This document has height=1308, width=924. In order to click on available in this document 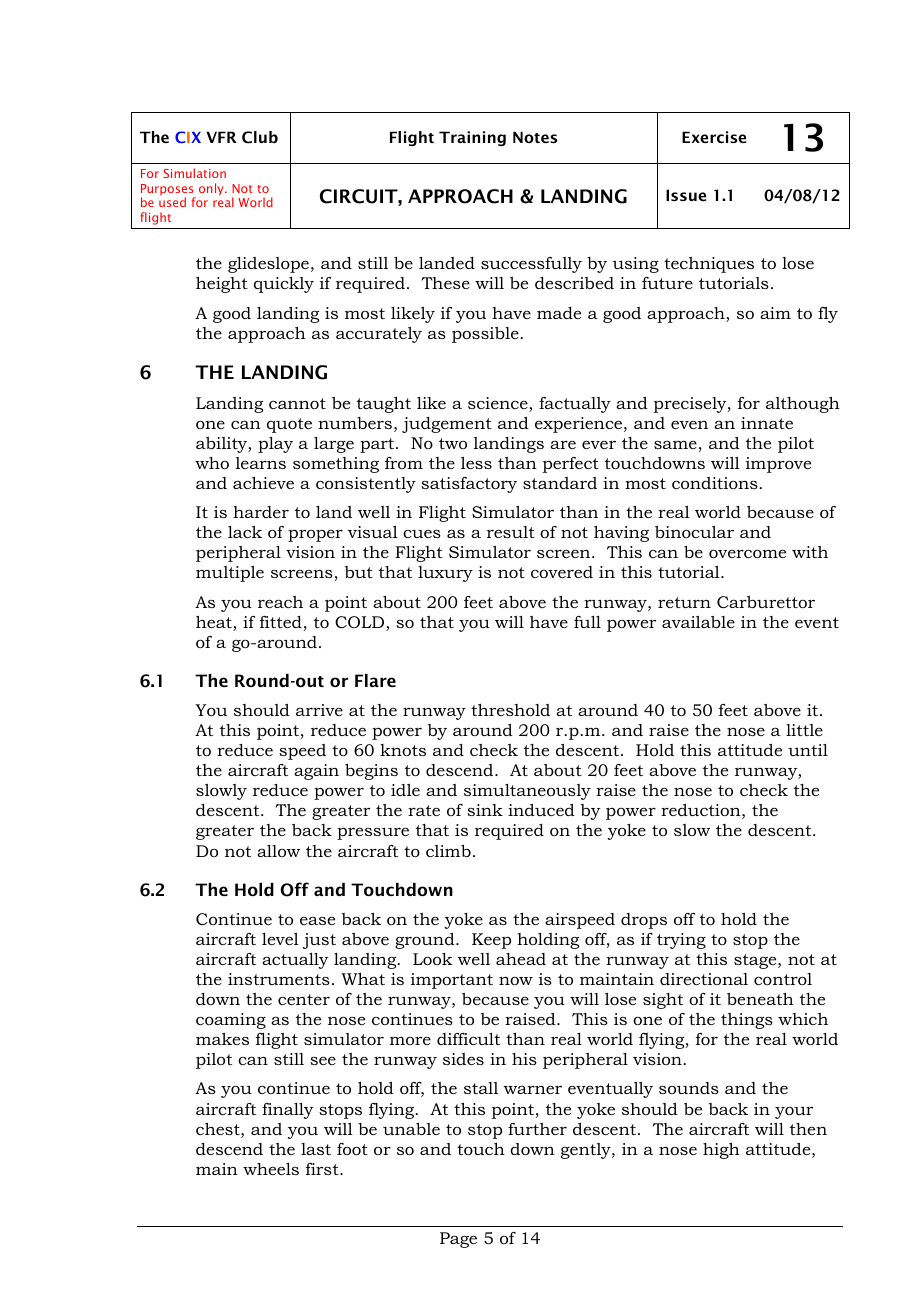, I will do `click(698, 622)`.
